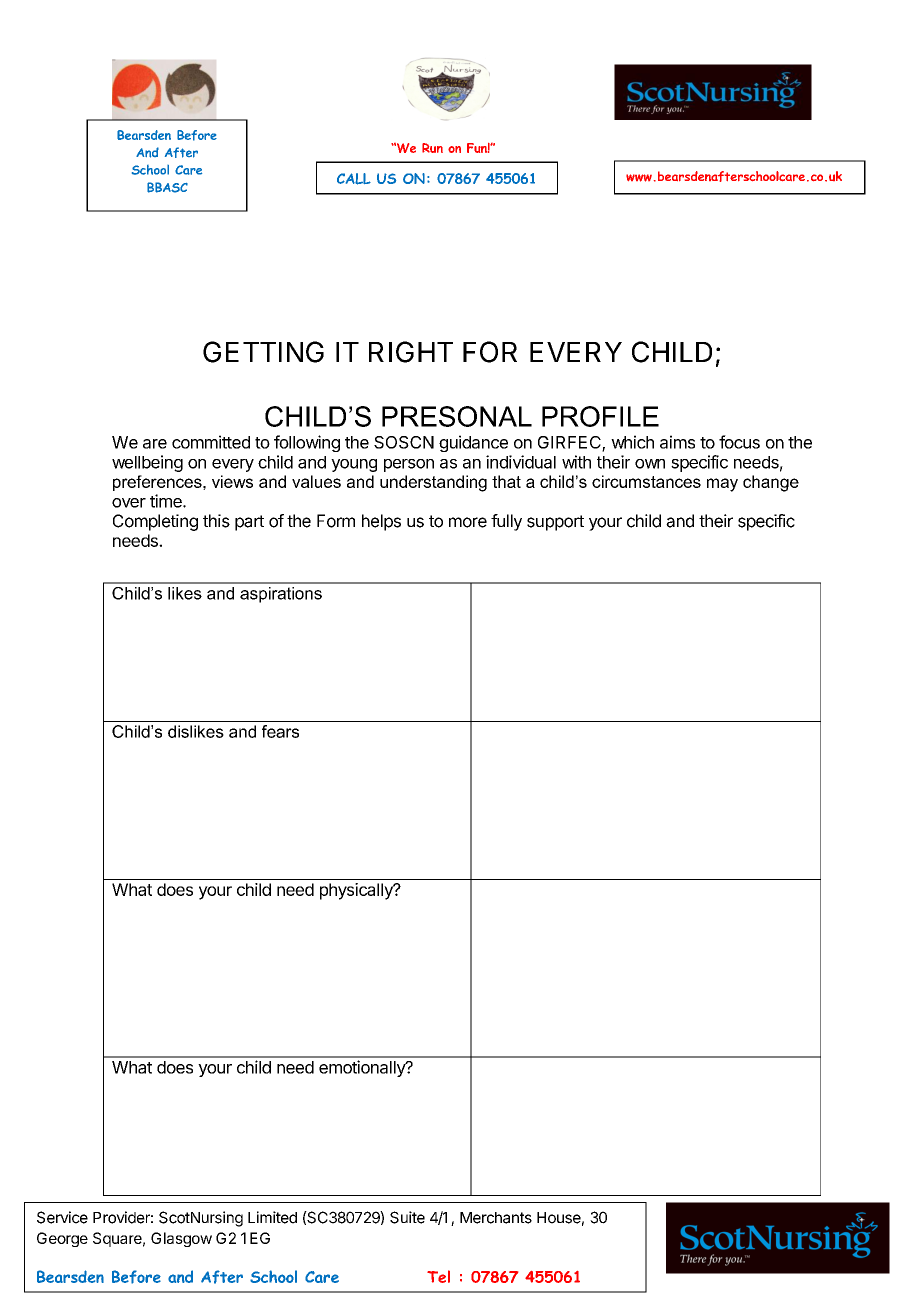  I want to click on Suite, so click(407, 1217).
